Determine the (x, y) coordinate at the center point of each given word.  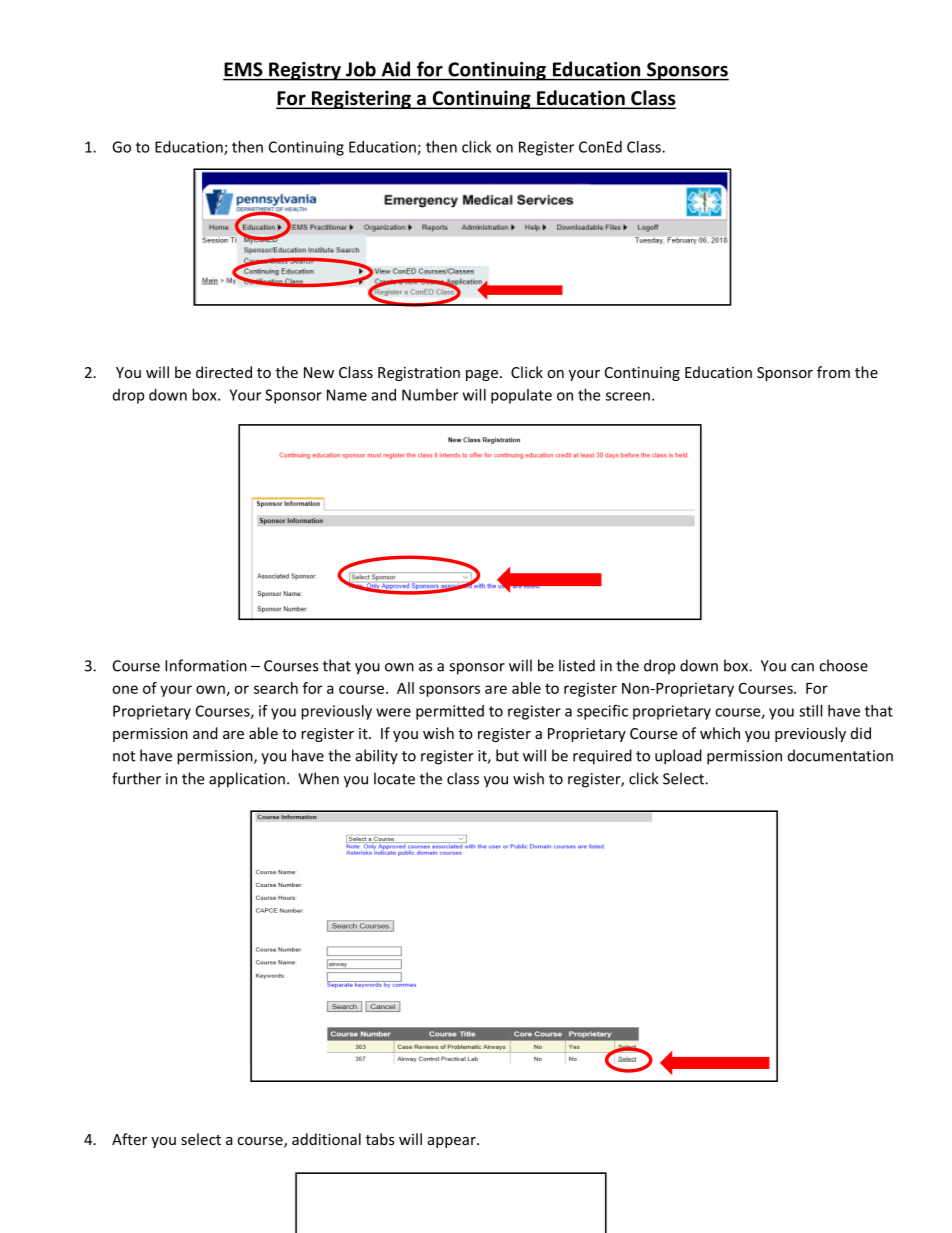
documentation (840, 755)
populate (521, 396)
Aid (396, 69)
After (129, 1139)
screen (628, 396)
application (247, 780)
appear (453, 1142)
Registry (305, 71)
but (507, 755)
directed (224, 372)
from (833, 372)
